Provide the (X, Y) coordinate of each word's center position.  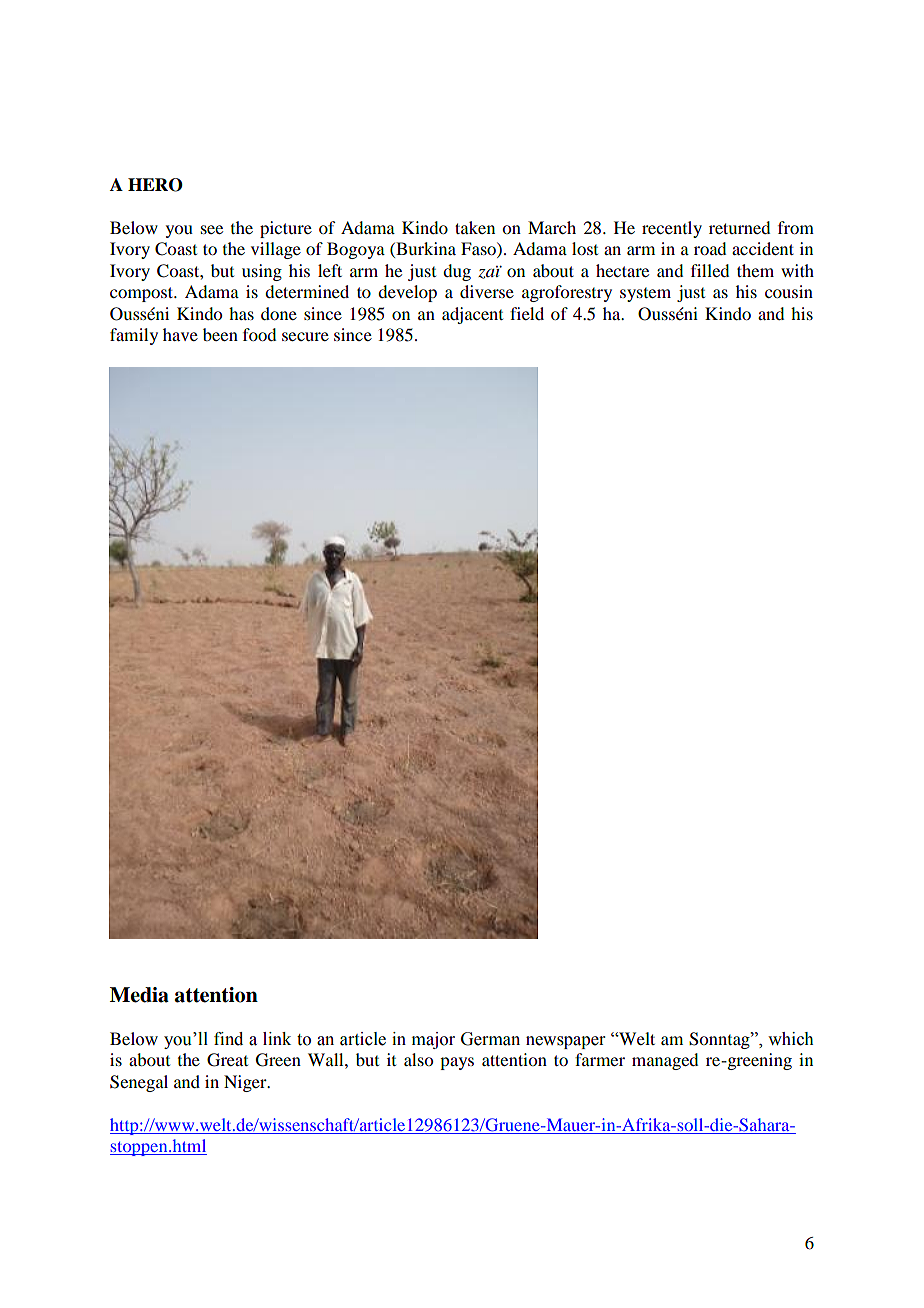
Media (139, 995)
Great (227, 1060)
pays (457, 1063)
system (645, 295)
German (490, 1039)
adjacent (472, 315)
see (212, 229)
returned (739, 227)
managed (665, 1061)
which (791, 1039)
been (220, 334)
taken (475, 227)
